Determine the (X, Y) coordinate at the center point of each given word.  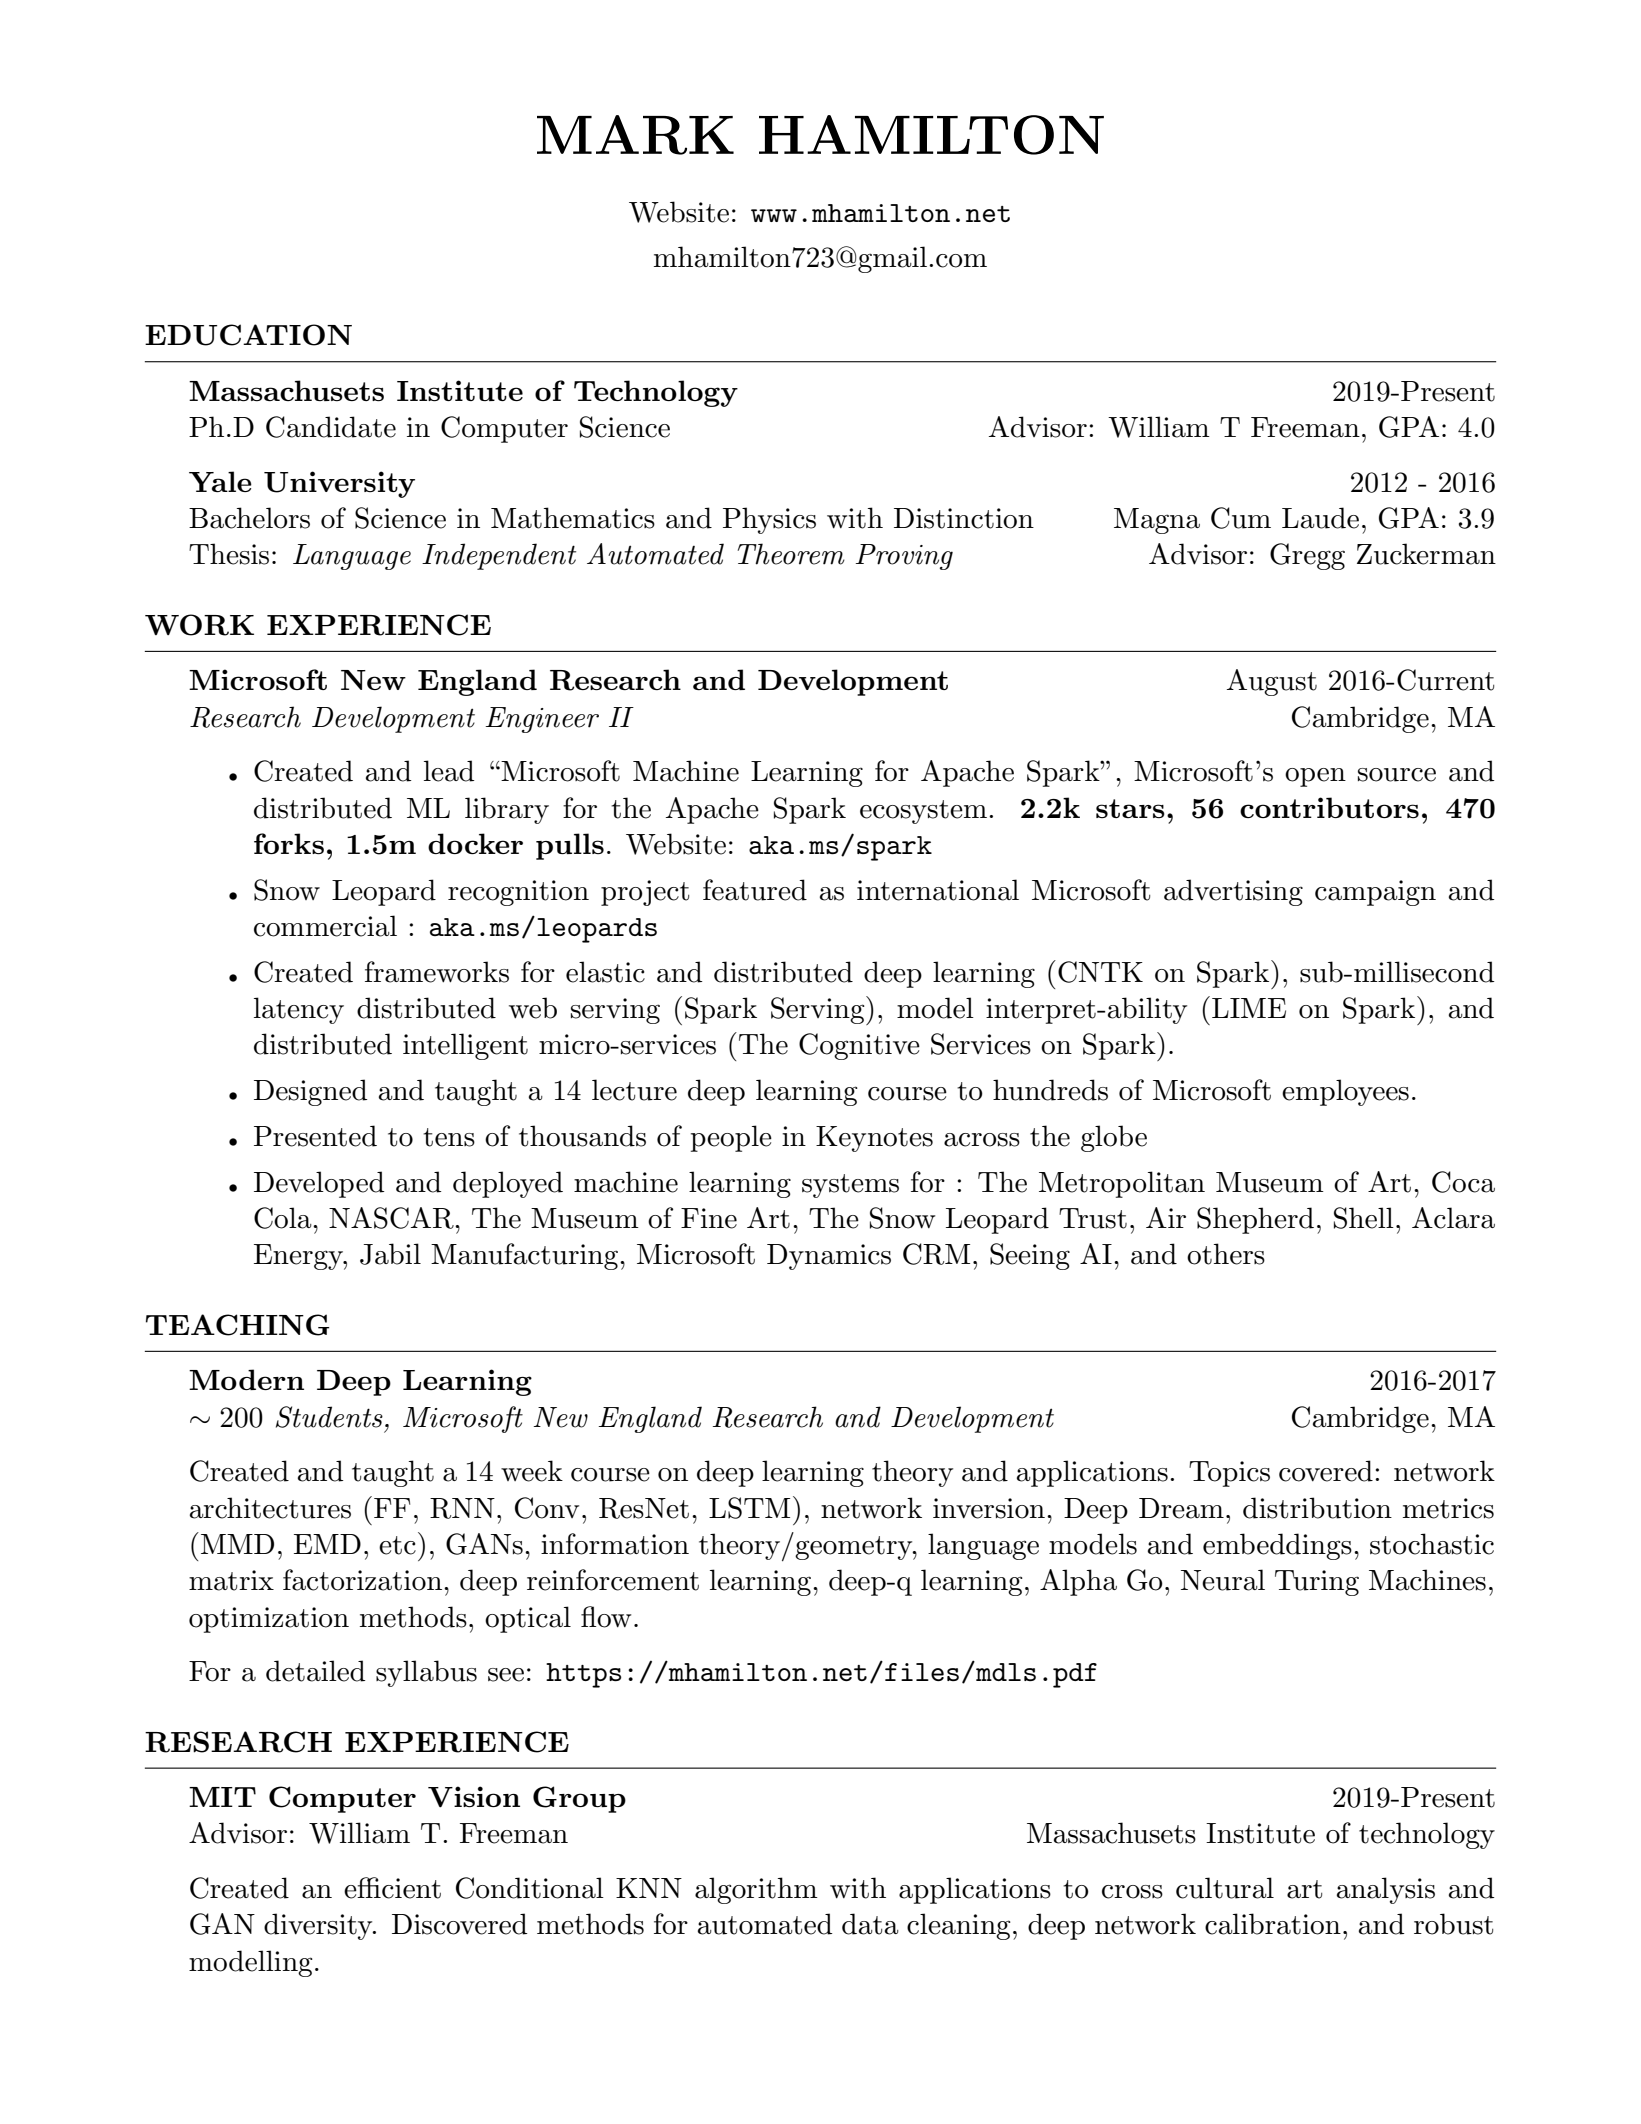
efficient (392, 1888)
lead (449, 771)
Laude (1320, 518)
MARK (635, 135)
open (1315, 777)
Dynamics (829, 1257)
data (870, 1924)
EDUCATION (248, 335)
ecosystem (923, 812)
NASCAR (392, 1218)
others (1226, 1254)
